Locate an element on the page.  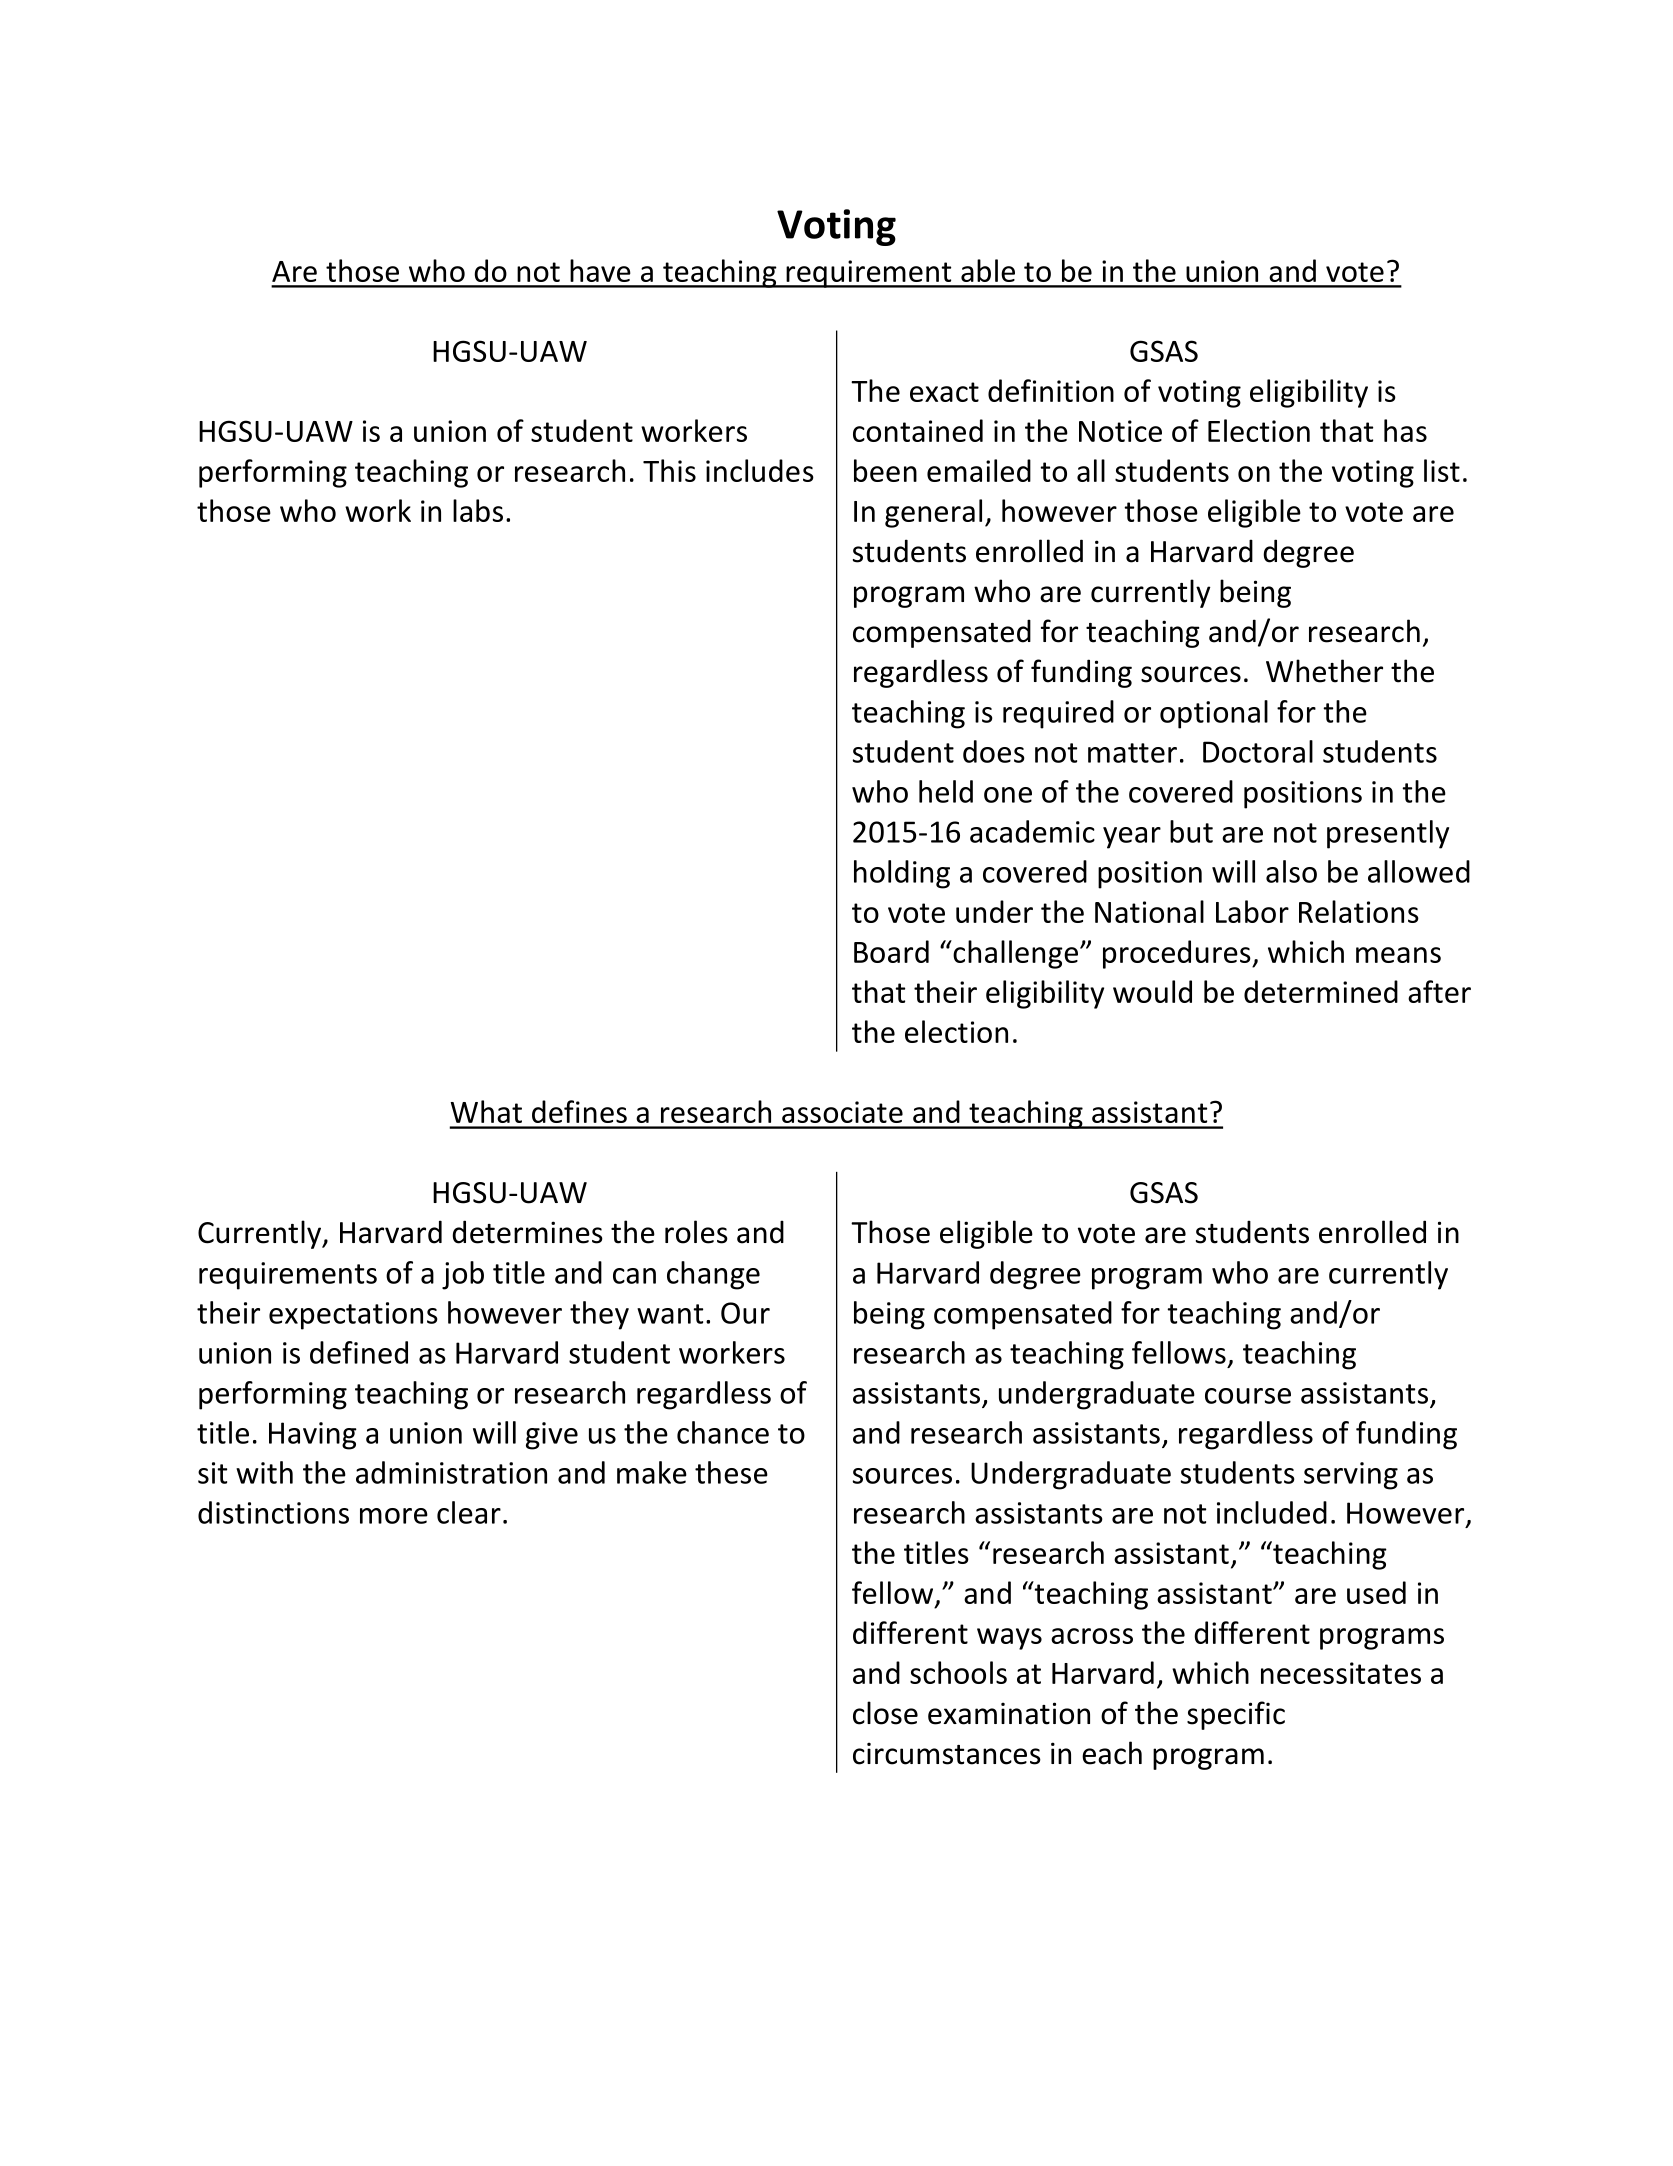
has is located at coordinates (1405, 430).
